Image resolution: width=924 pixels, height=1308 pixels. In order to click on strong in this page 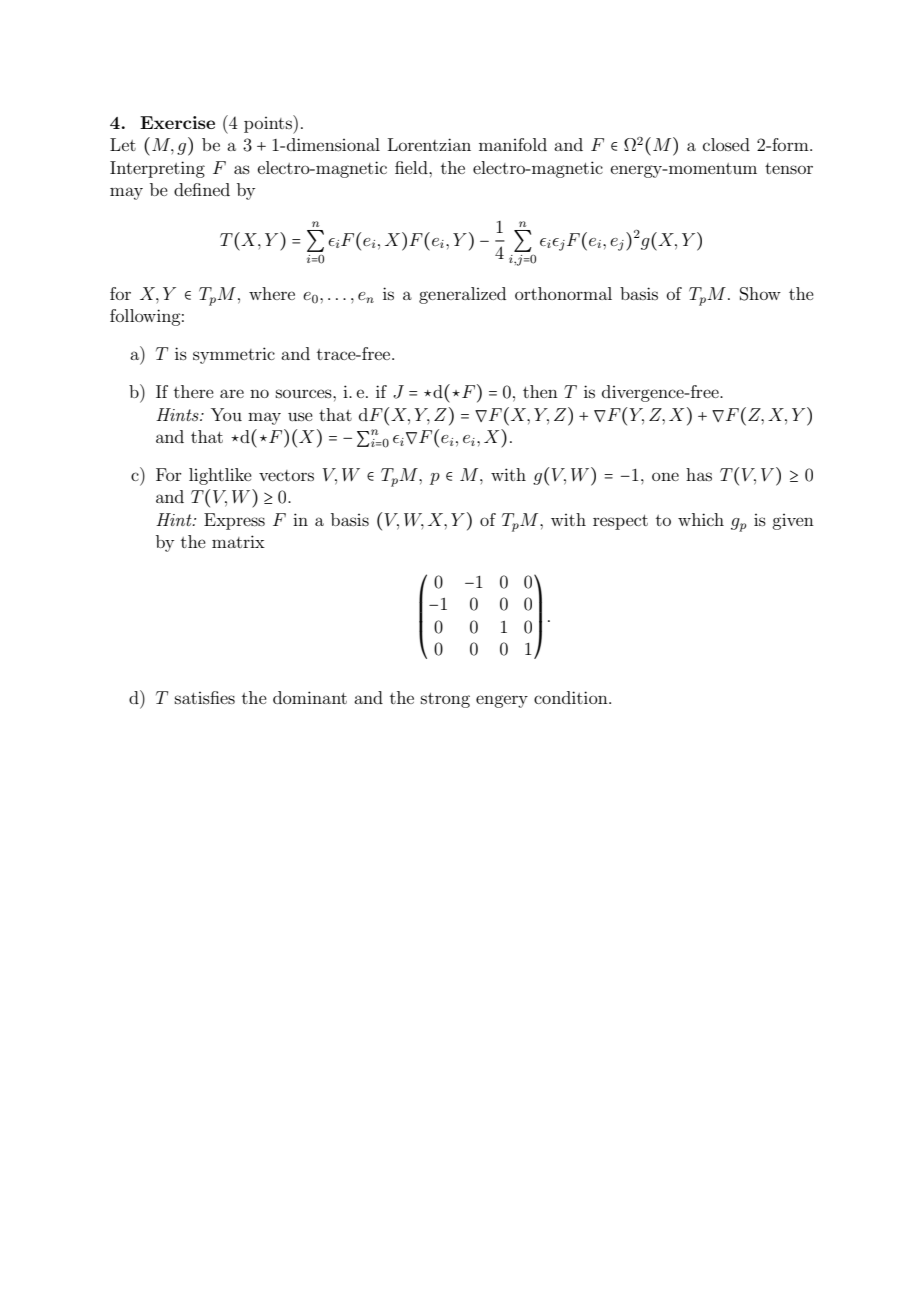, I will do `click(445, 700)`.
